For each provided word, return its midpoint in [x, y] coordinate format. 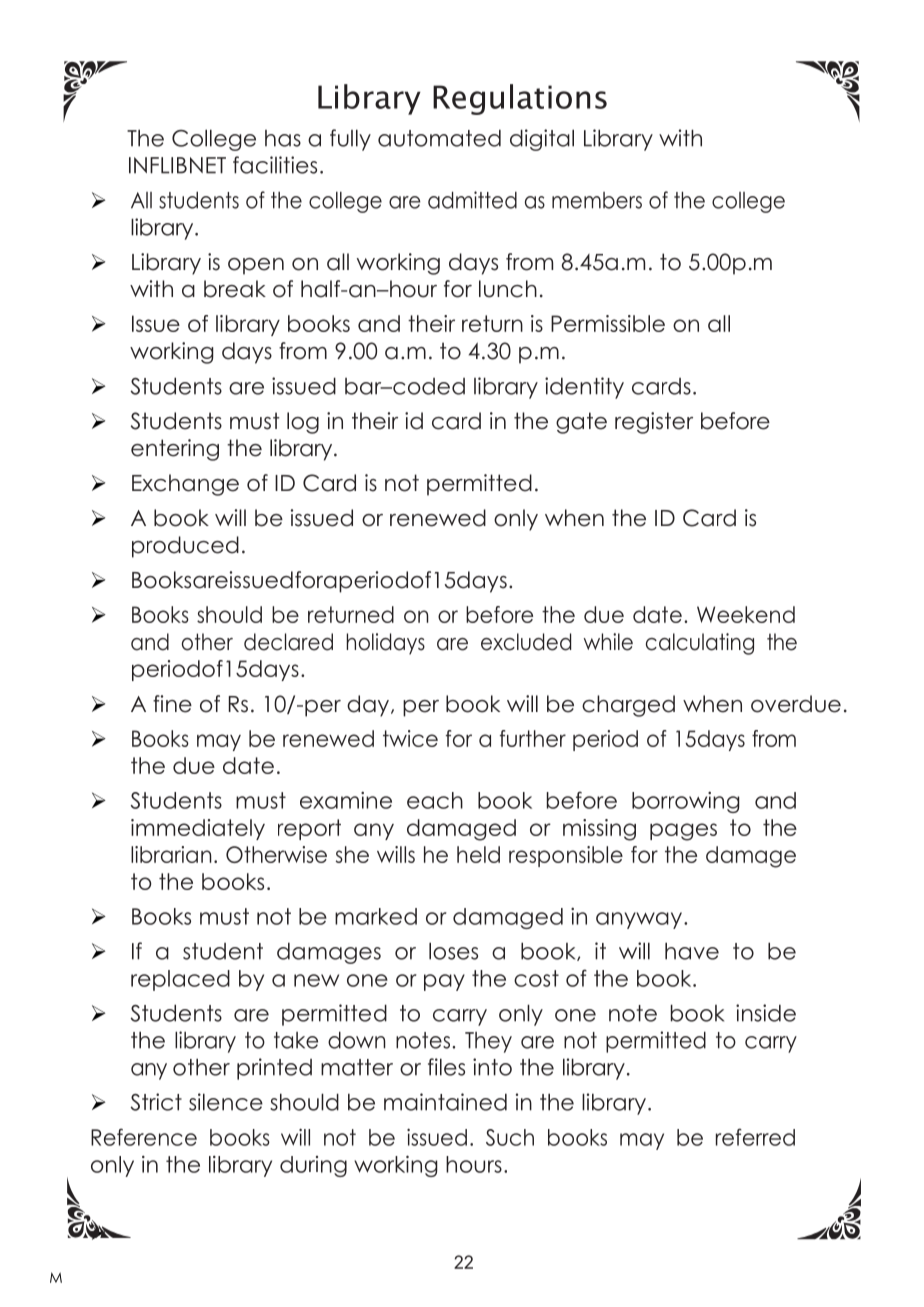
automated [439, 138]
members [597, 200]
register [654, 423]
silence [226, 1102]
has [283, 138]
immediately [198, 829]
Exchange [185, 485]
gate [581, 423]
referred [755, 1137]
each [435, 800]
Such [510, 1137]
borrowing [686, 802]
